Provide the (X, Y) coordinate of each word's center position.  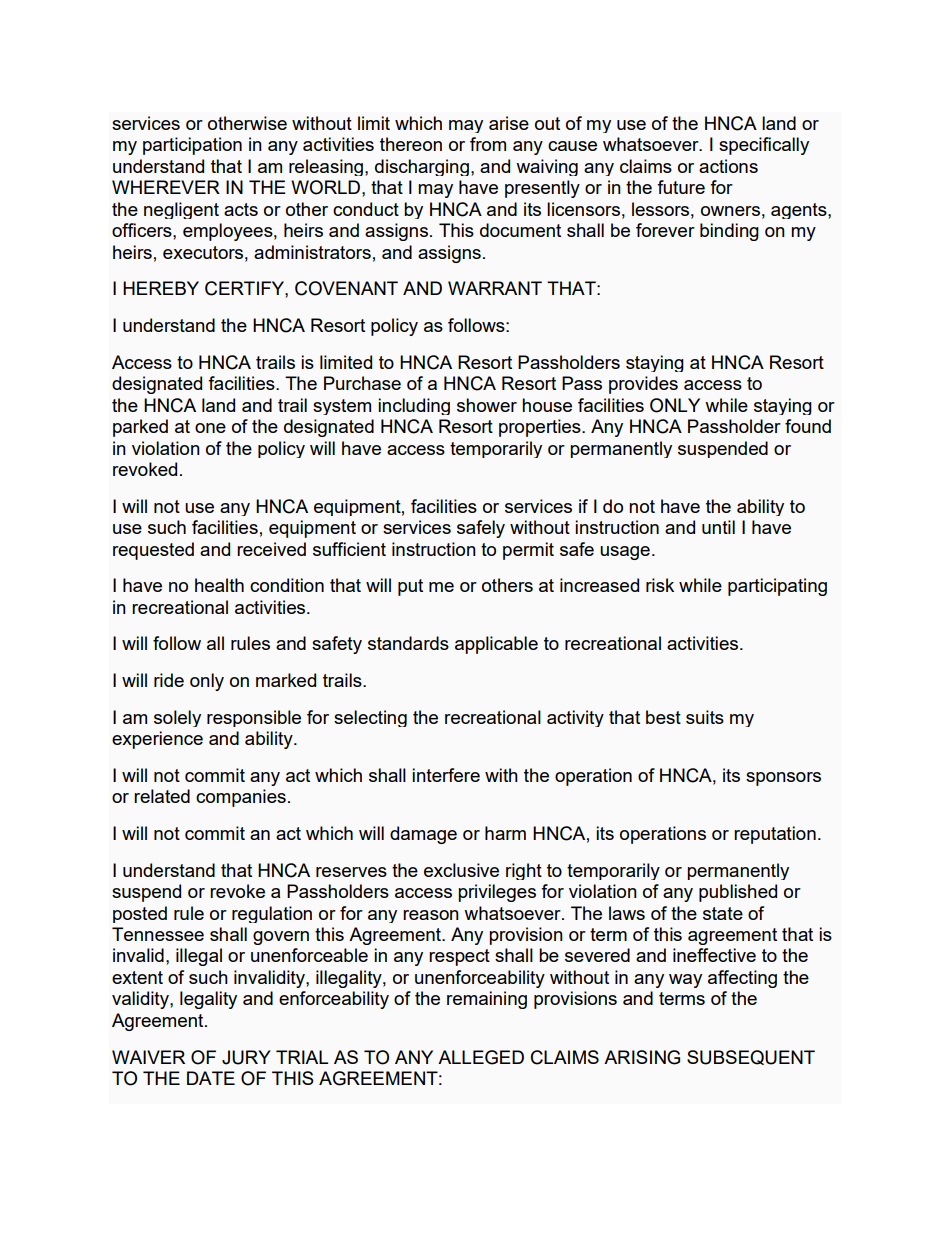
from (488, 144)
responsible (254, 718)
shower (487, 405)
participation (192, 146)
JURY (246, 1057)
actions (728, 166)
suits (705, 717)
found (808, 426)
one (210, 428)
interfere (446, 775)
